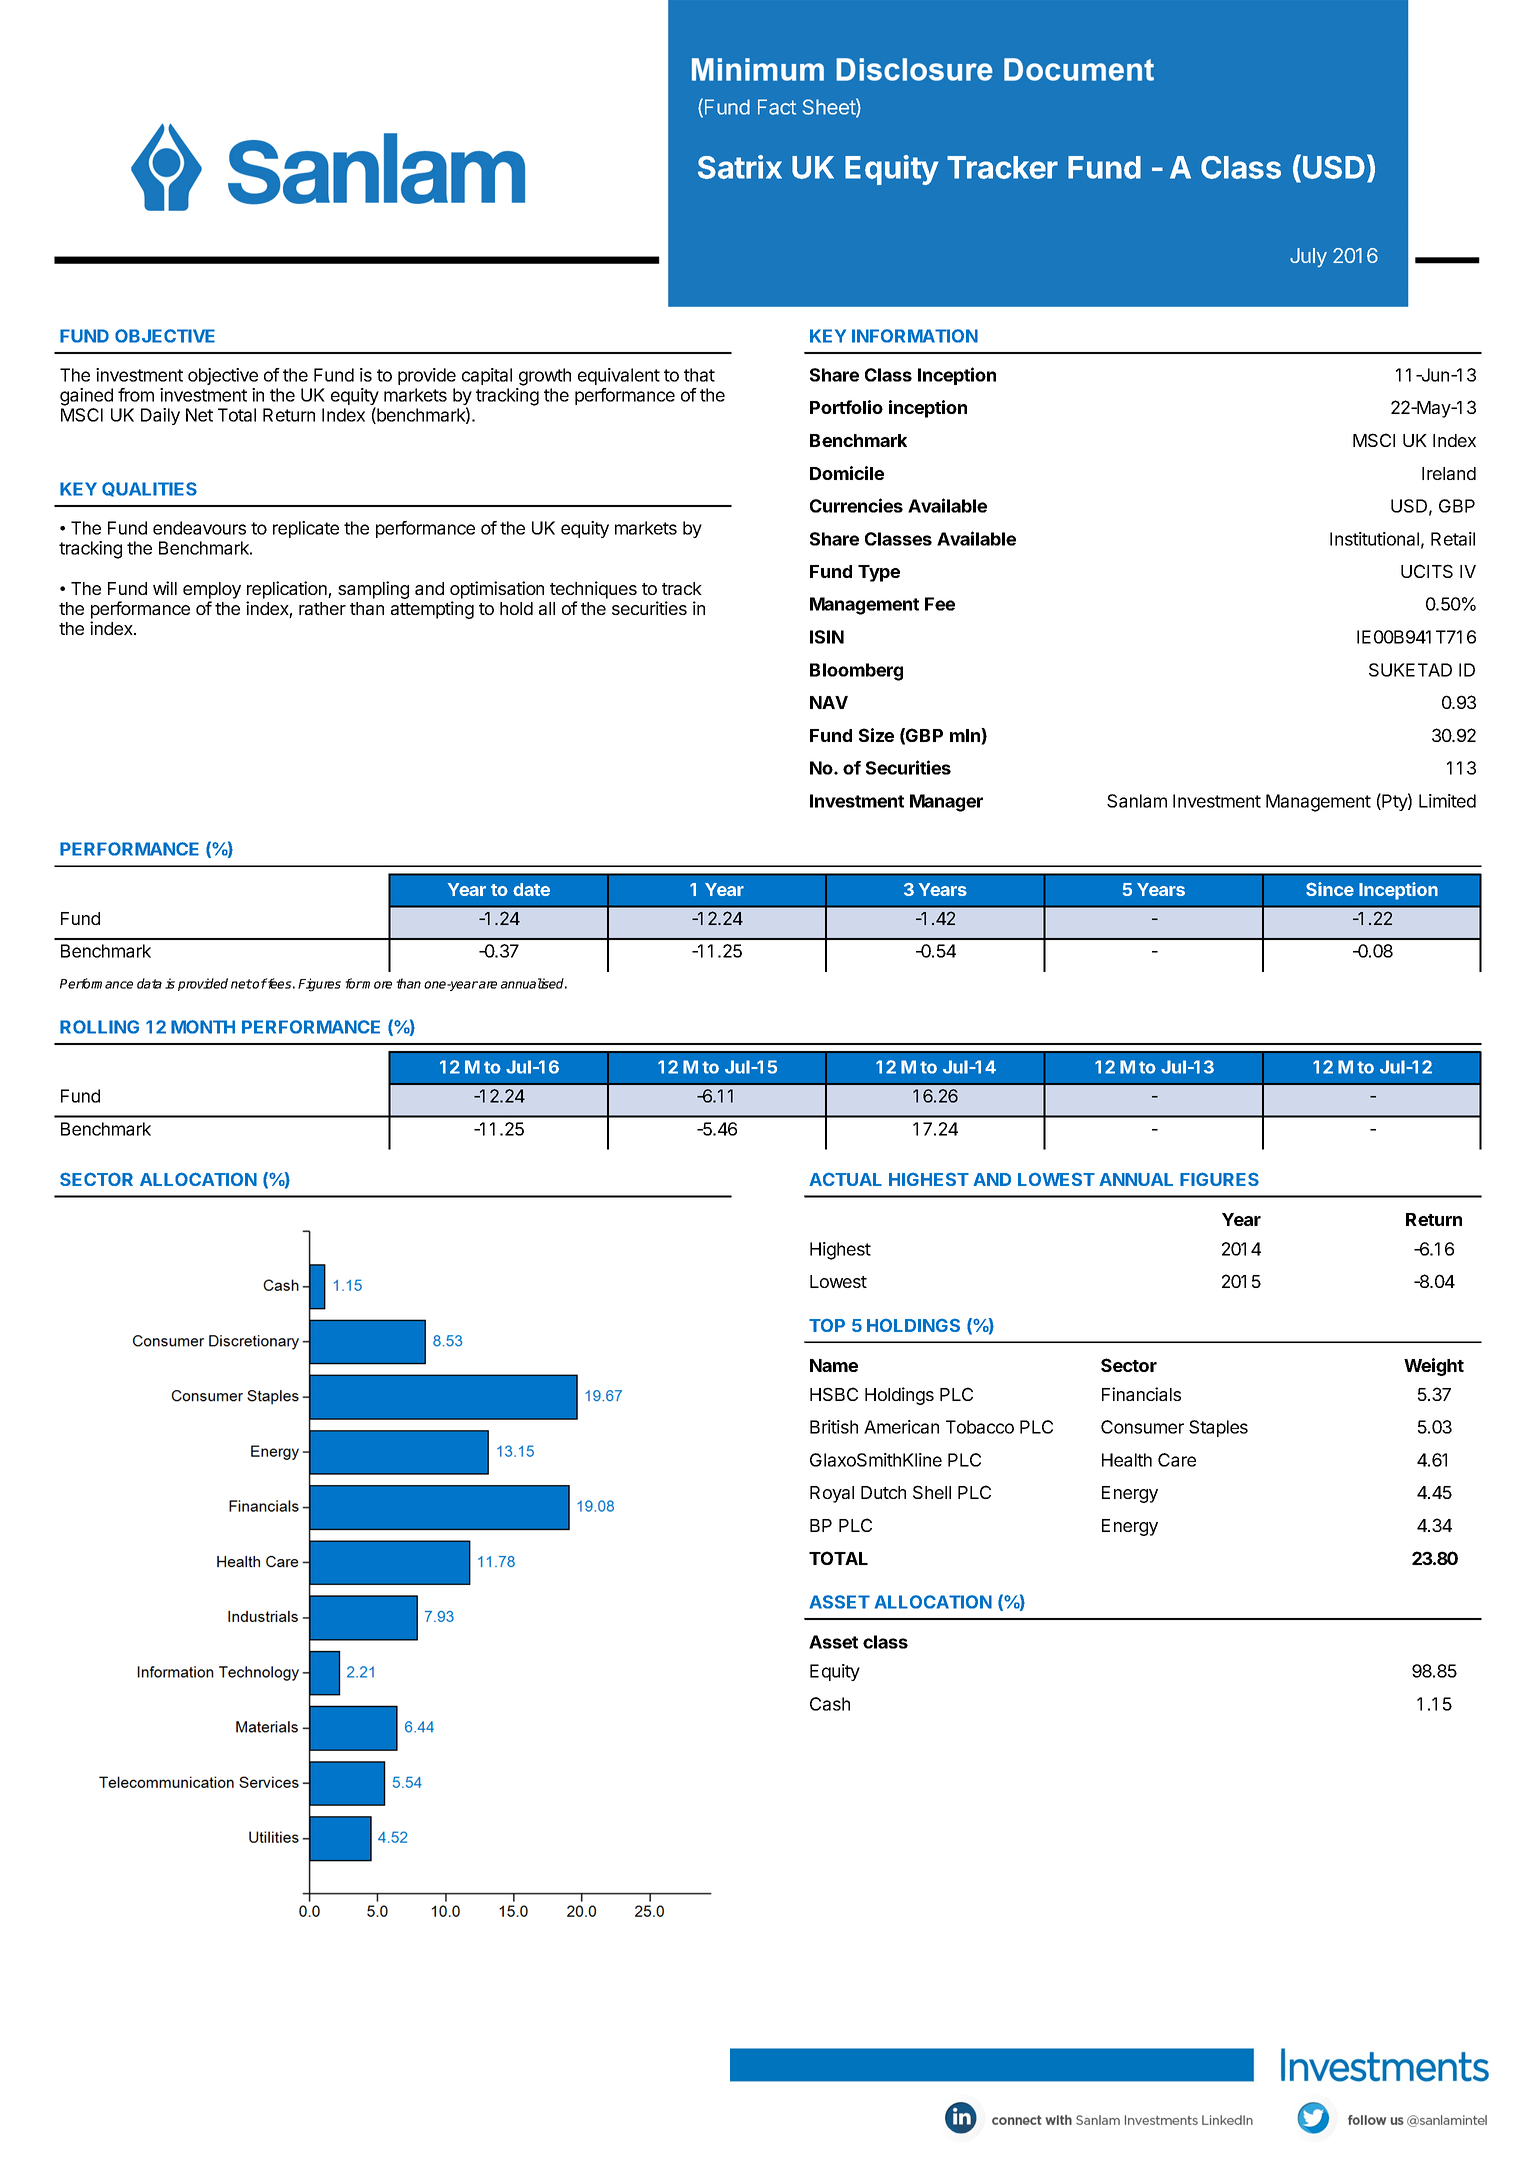 This screenshot has width=1533, height=2162. What do you see at coordinates (1434, 1367) in the screenshot?
I see `Weight` at bounding box center [1434, 1367].
